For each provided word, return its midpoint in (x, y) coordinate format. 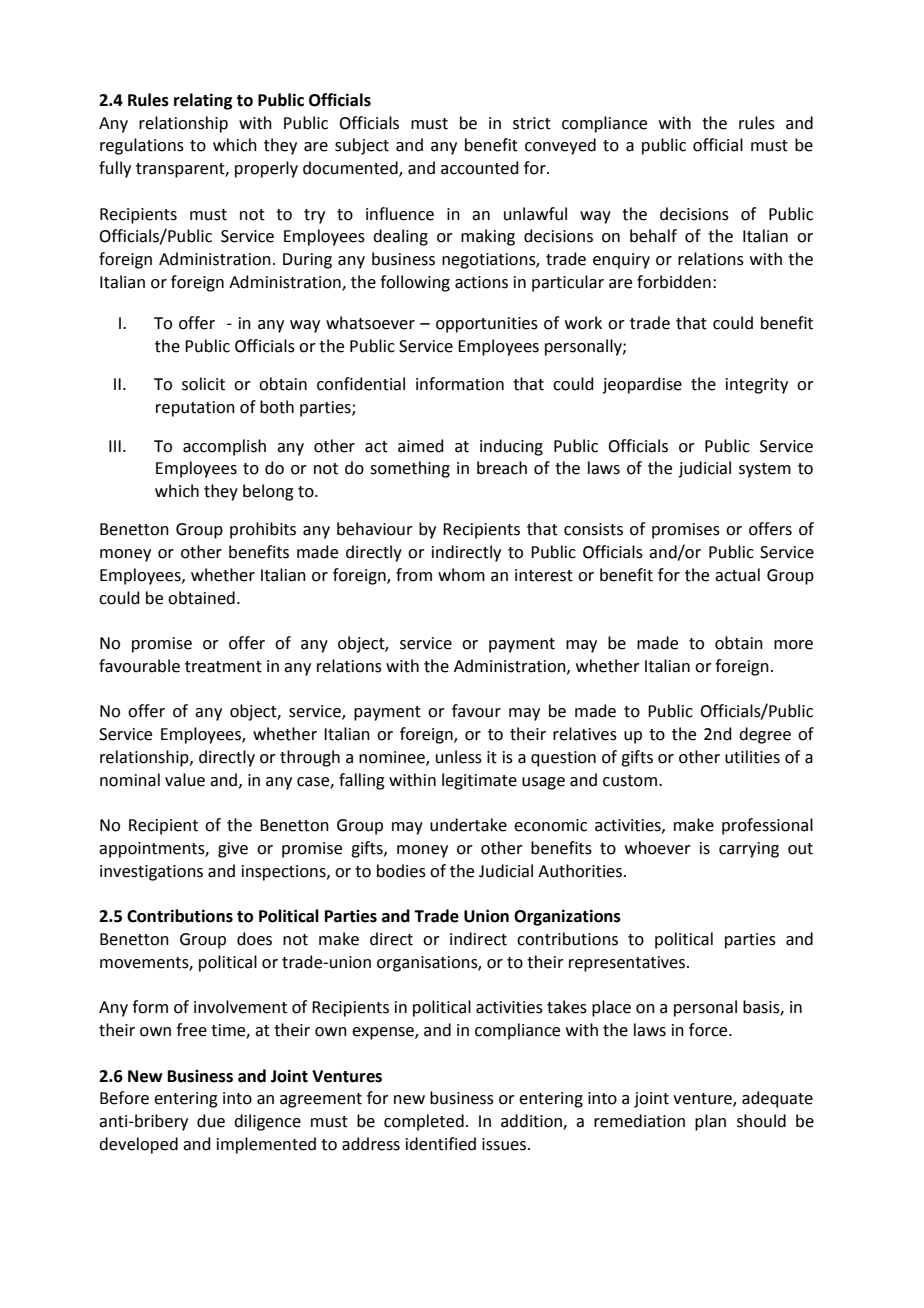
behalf (653, 236)
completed (424, 1122)
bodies (401, 871)
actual (737, 575)
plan (710, 1122)
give (233, 850)
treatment (223, 667)
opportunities (487, 325)
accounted (480, 168)
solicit (203, 384)
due (211, 1121)
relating (203, 101)
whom (461, 575)
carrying (749, 850)
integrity (757, 386)
